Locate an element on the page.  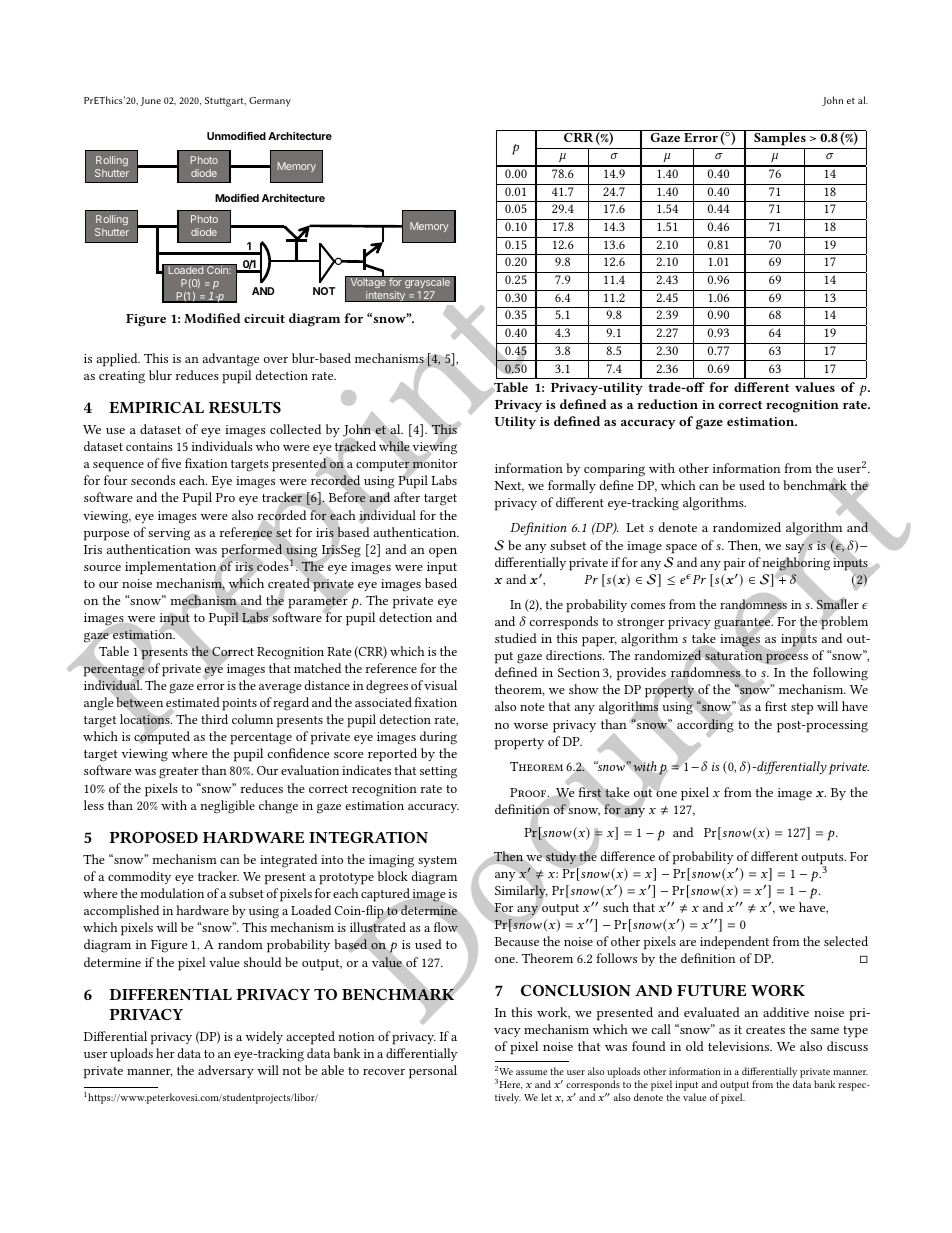
open is located at coordinates (443, 553).
